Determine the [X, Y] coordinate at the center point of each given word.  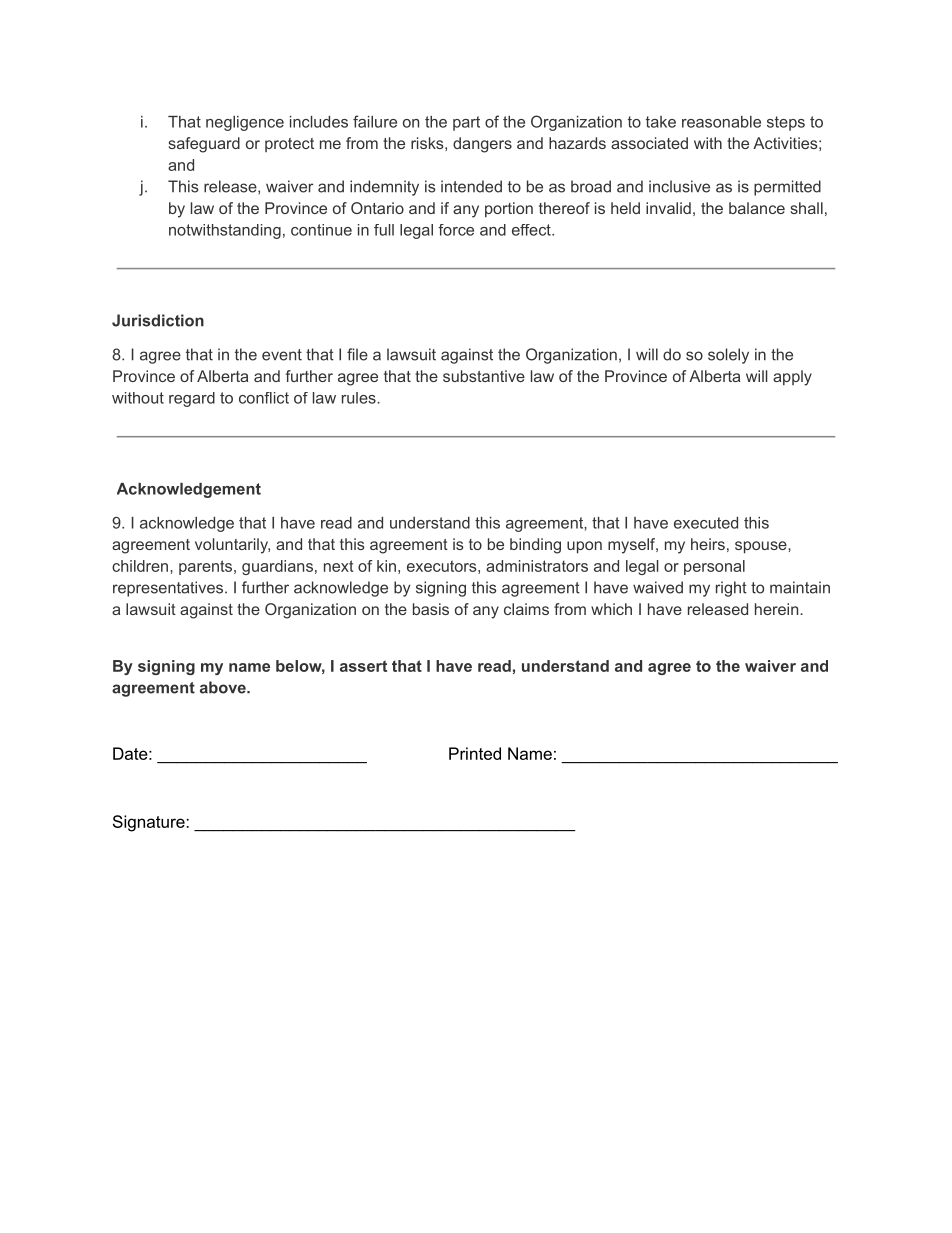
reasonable [721, 122]
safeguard [204, 145]
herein [776, 609]
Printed [475, 753]
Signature [150, 823]
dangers [482, 145]
